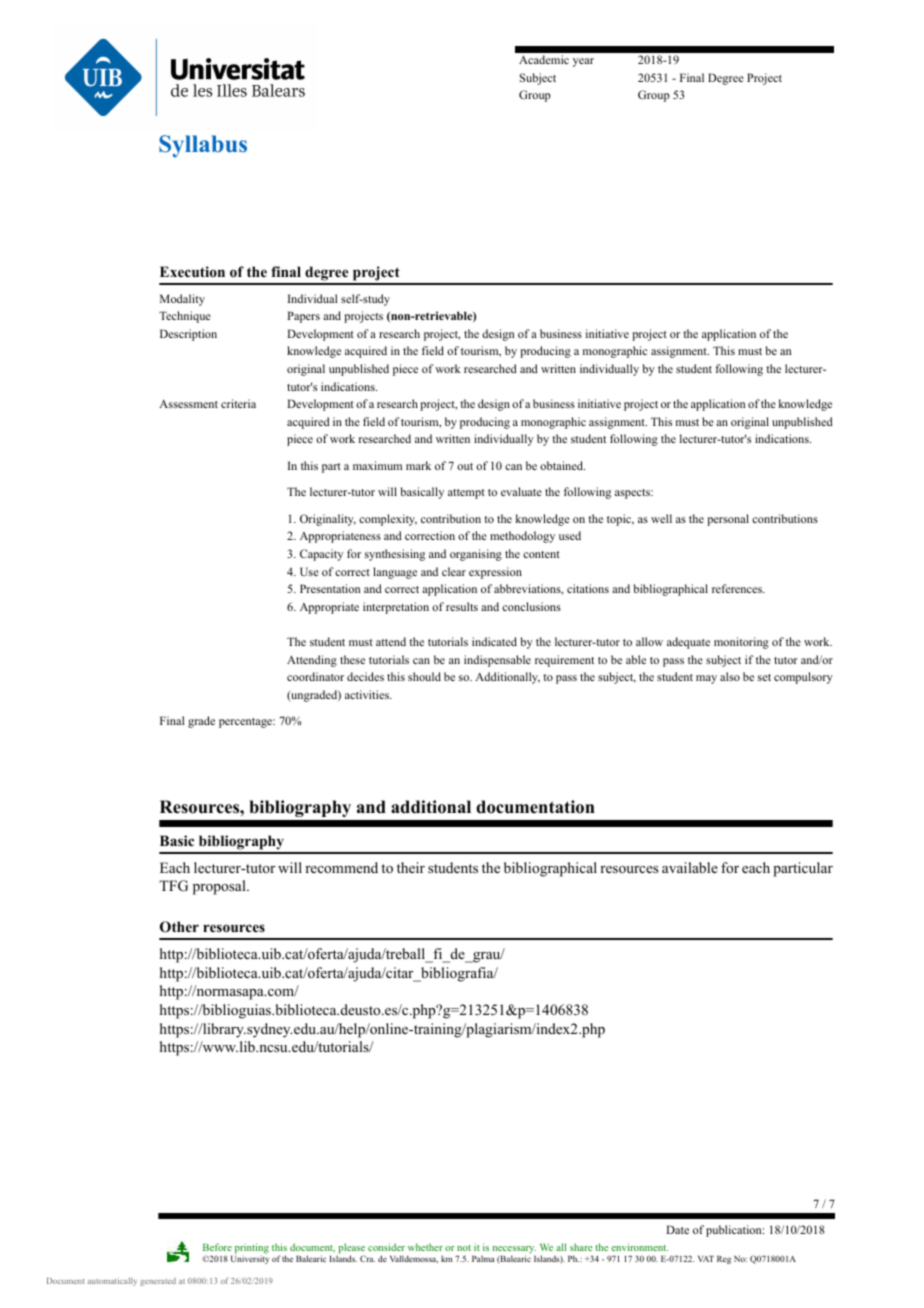 The image size is (924, 1308). What do you see at coordinates (315, 676) in the page?
I see `coordinator` at bounding box center [315, 676].
